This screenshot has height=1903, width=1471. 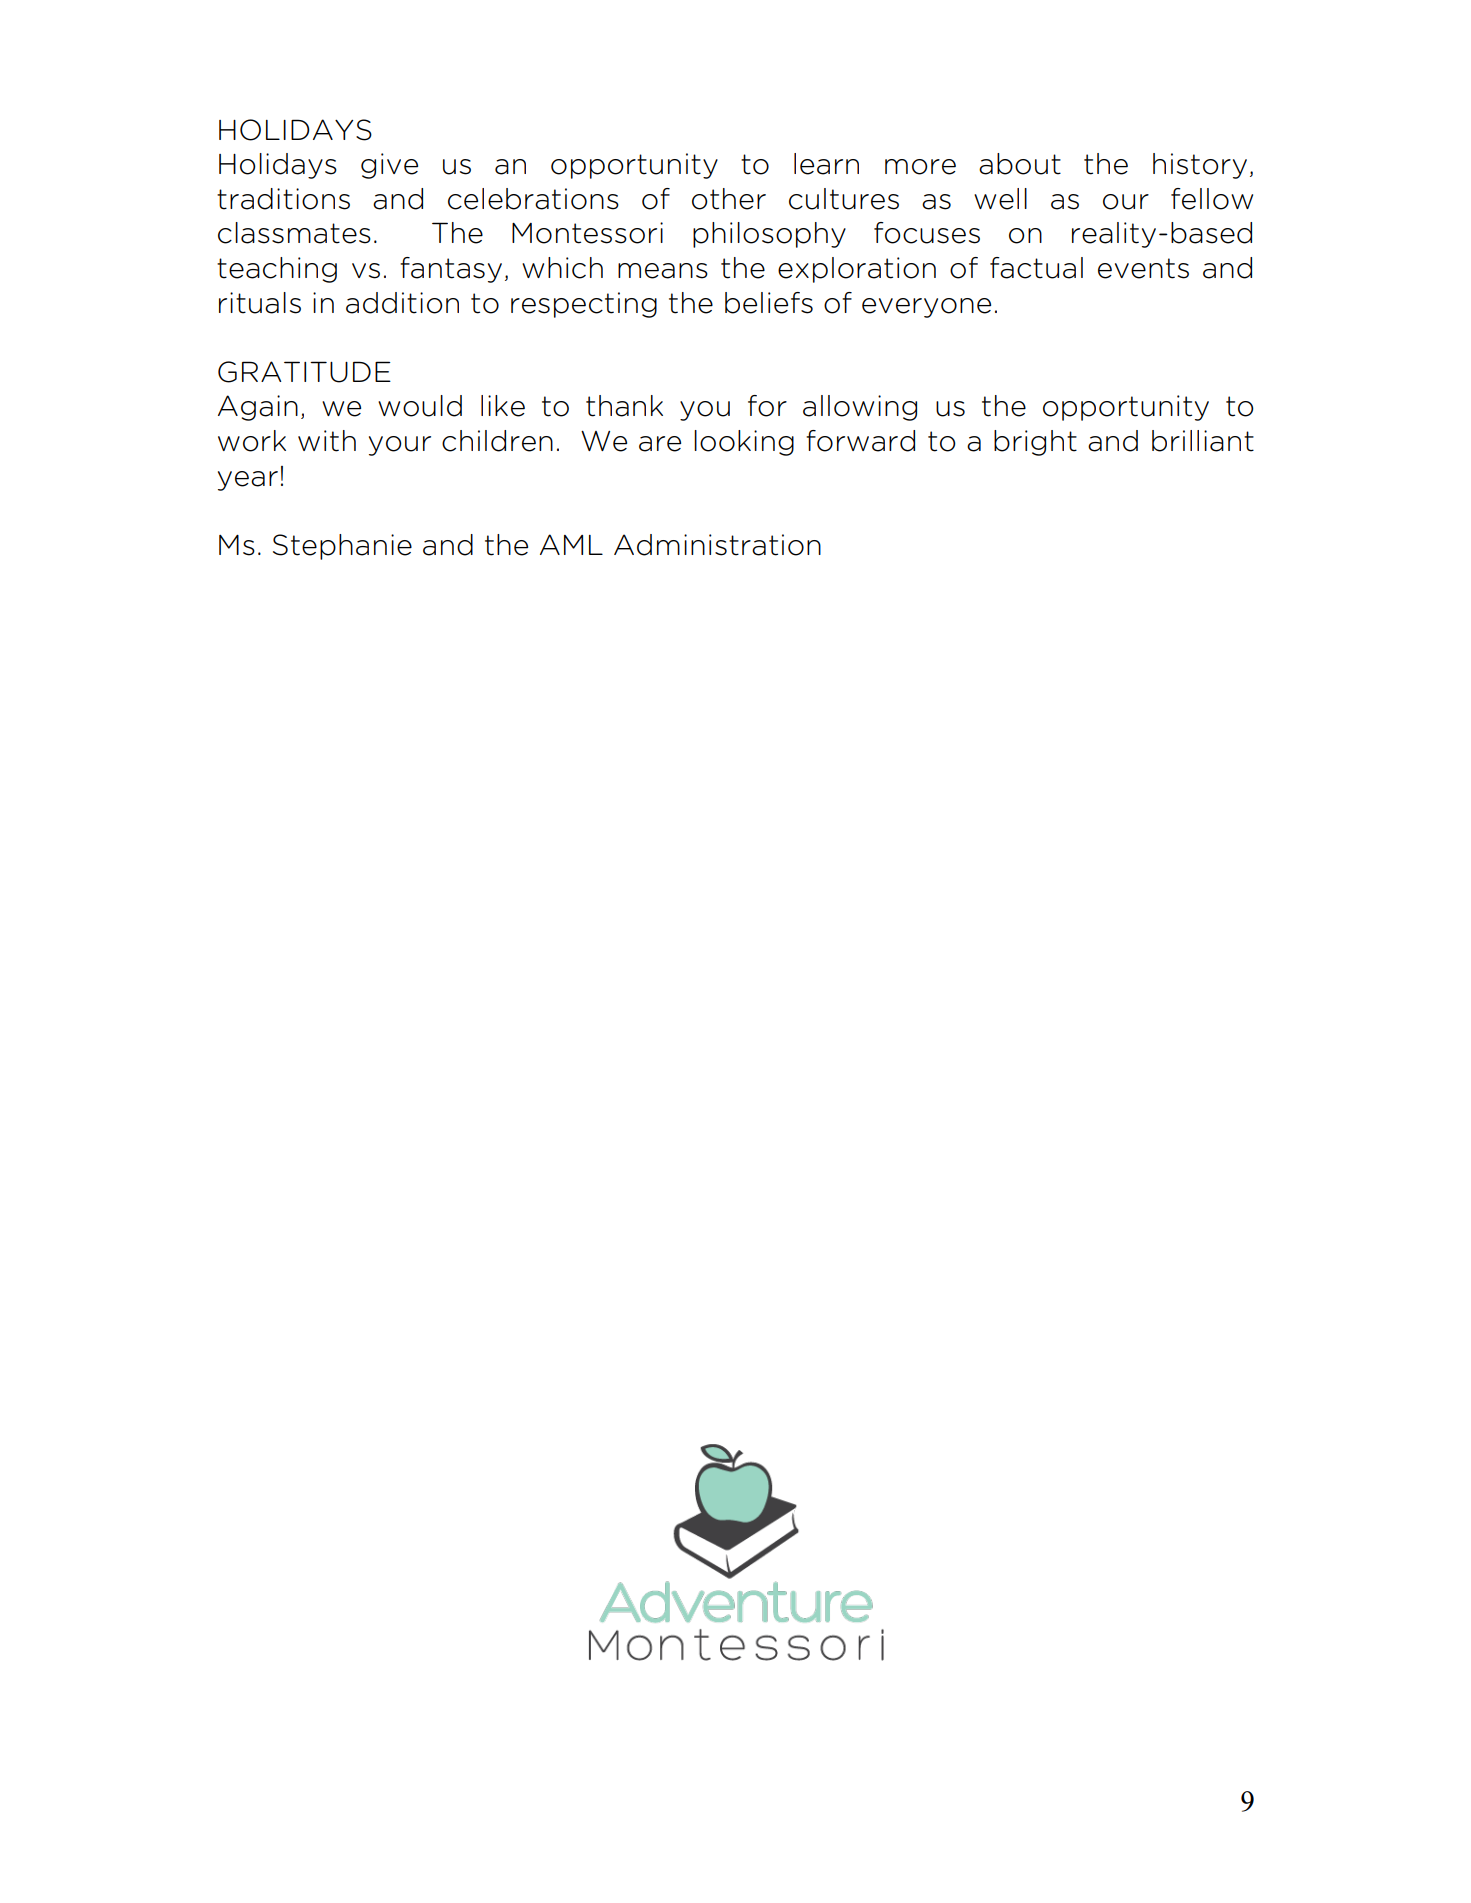 I want to click on everyone, so click(x=926, y=308).
